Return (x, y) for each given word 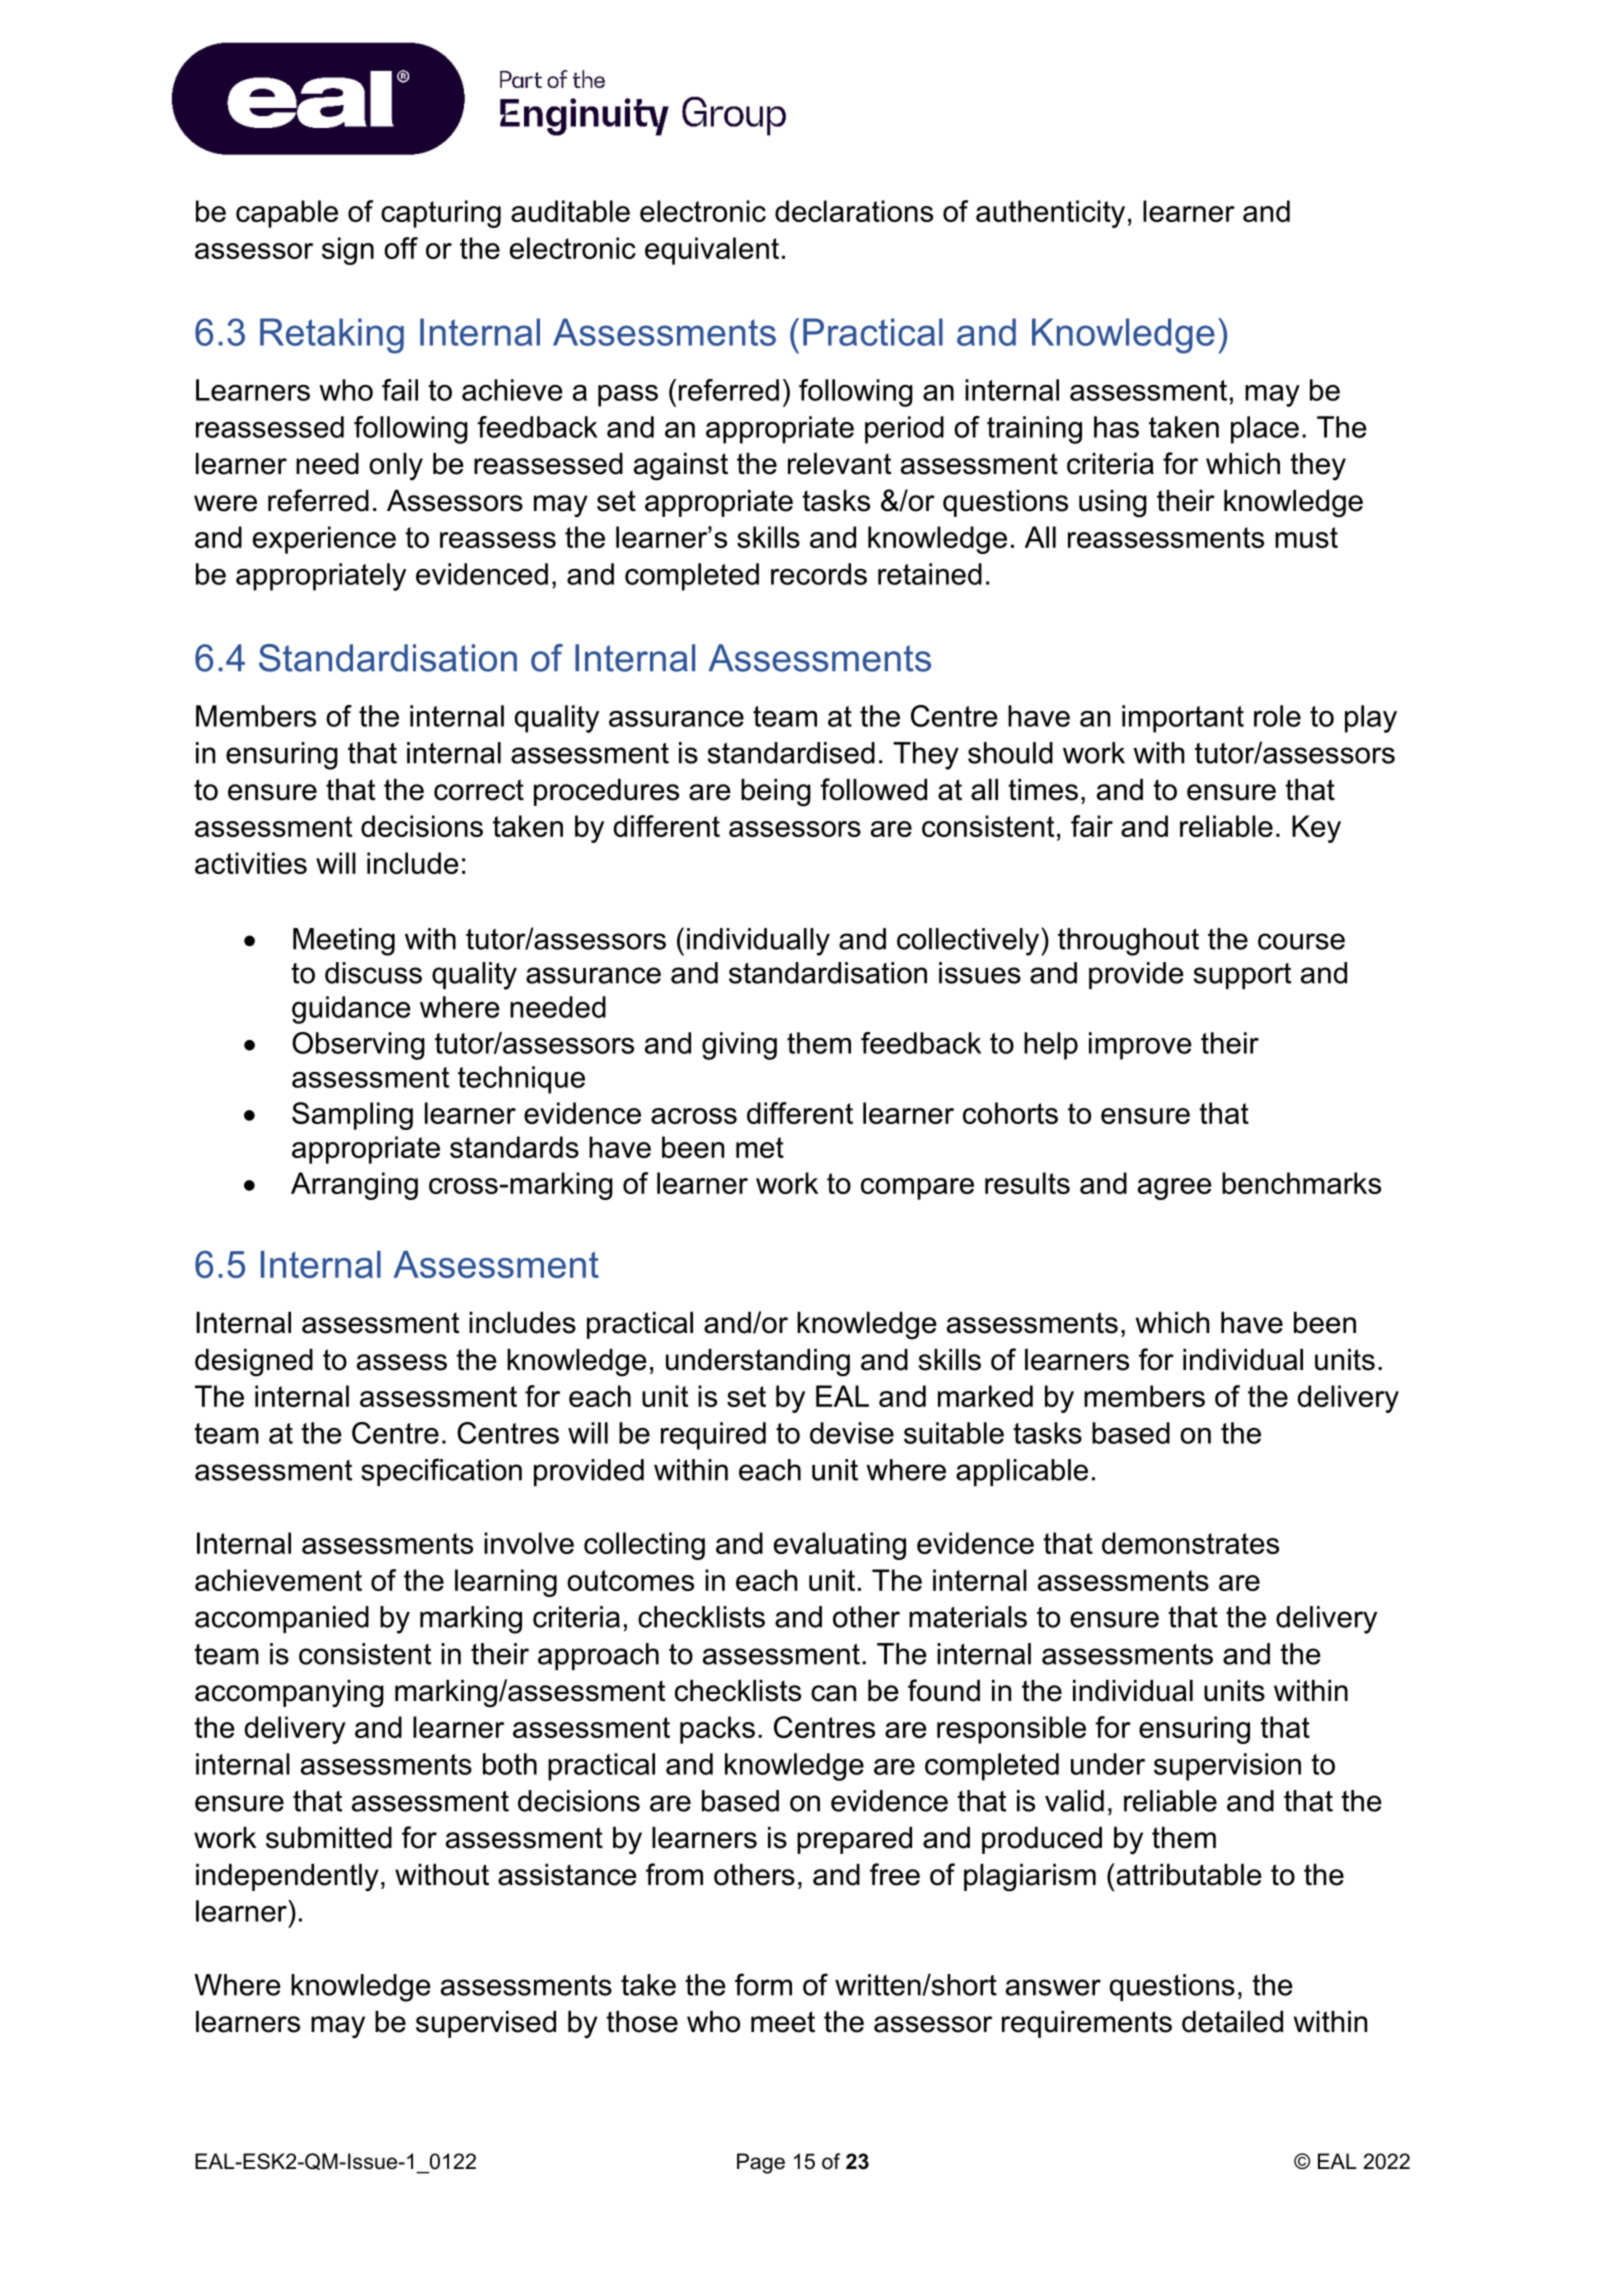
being (776, 793)
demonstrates (1190, 1543)
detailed (1232, 2022)
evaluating (840, 1546)
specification (441, 1472)
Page (761, 2163)
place (1265, 430)
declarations (854, 211)
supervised (486, 2024)
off (401, 248)
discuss (373, 973)
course (1301, 941)
